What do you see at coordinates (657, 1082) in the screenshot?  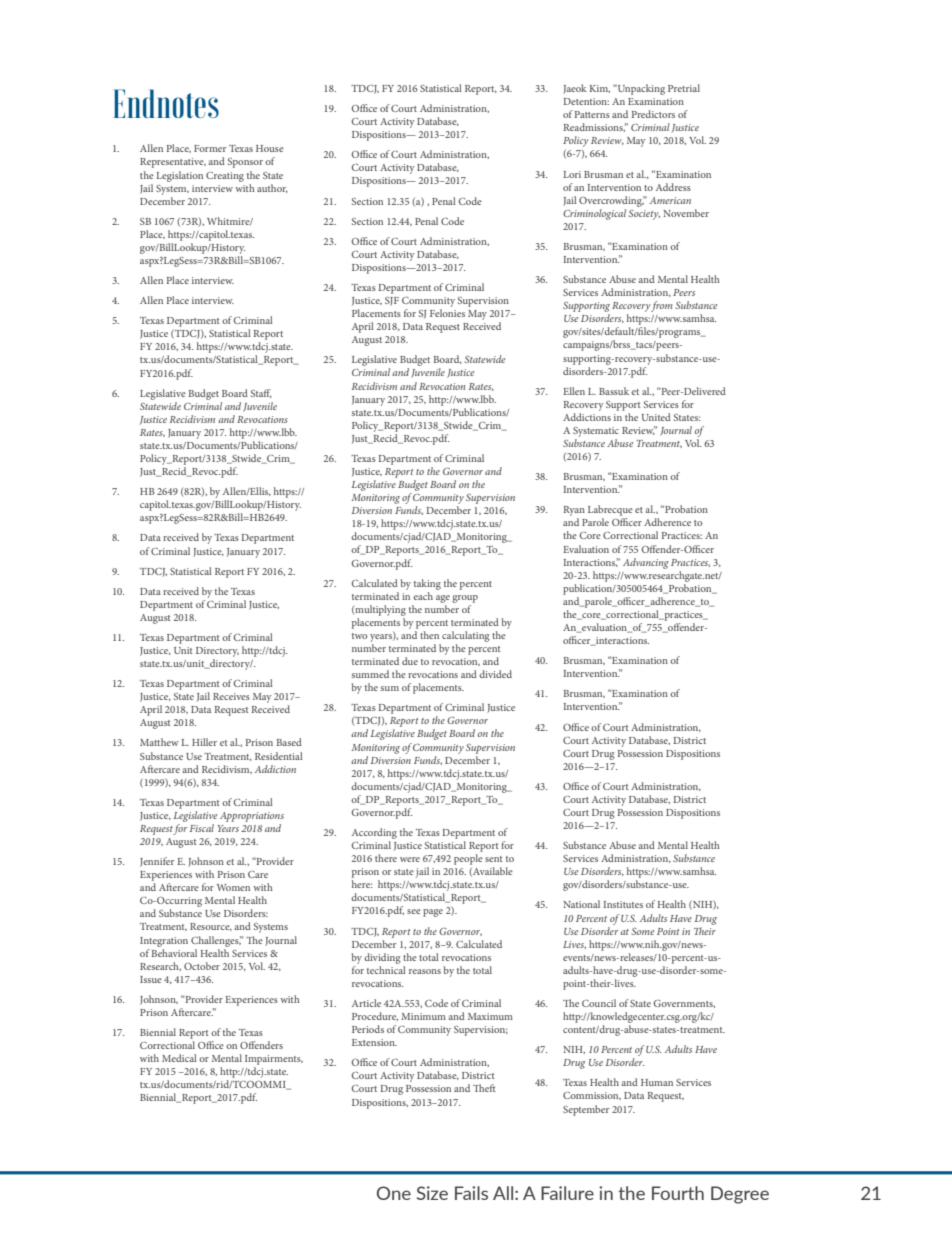 I see `Human` at bounding box center [657, 1082].
